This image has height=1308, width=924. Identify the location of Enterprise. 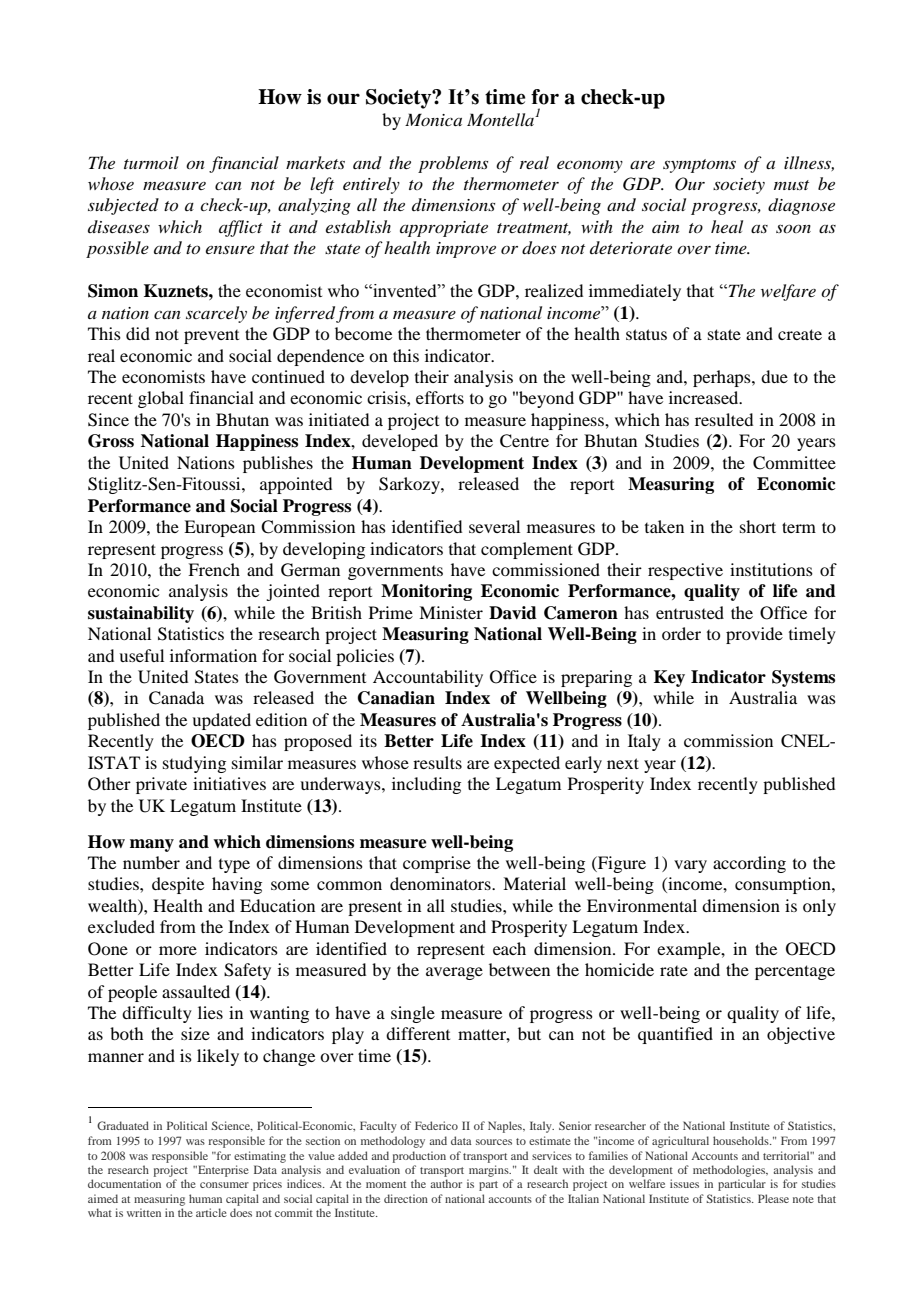
(222, 1171).
